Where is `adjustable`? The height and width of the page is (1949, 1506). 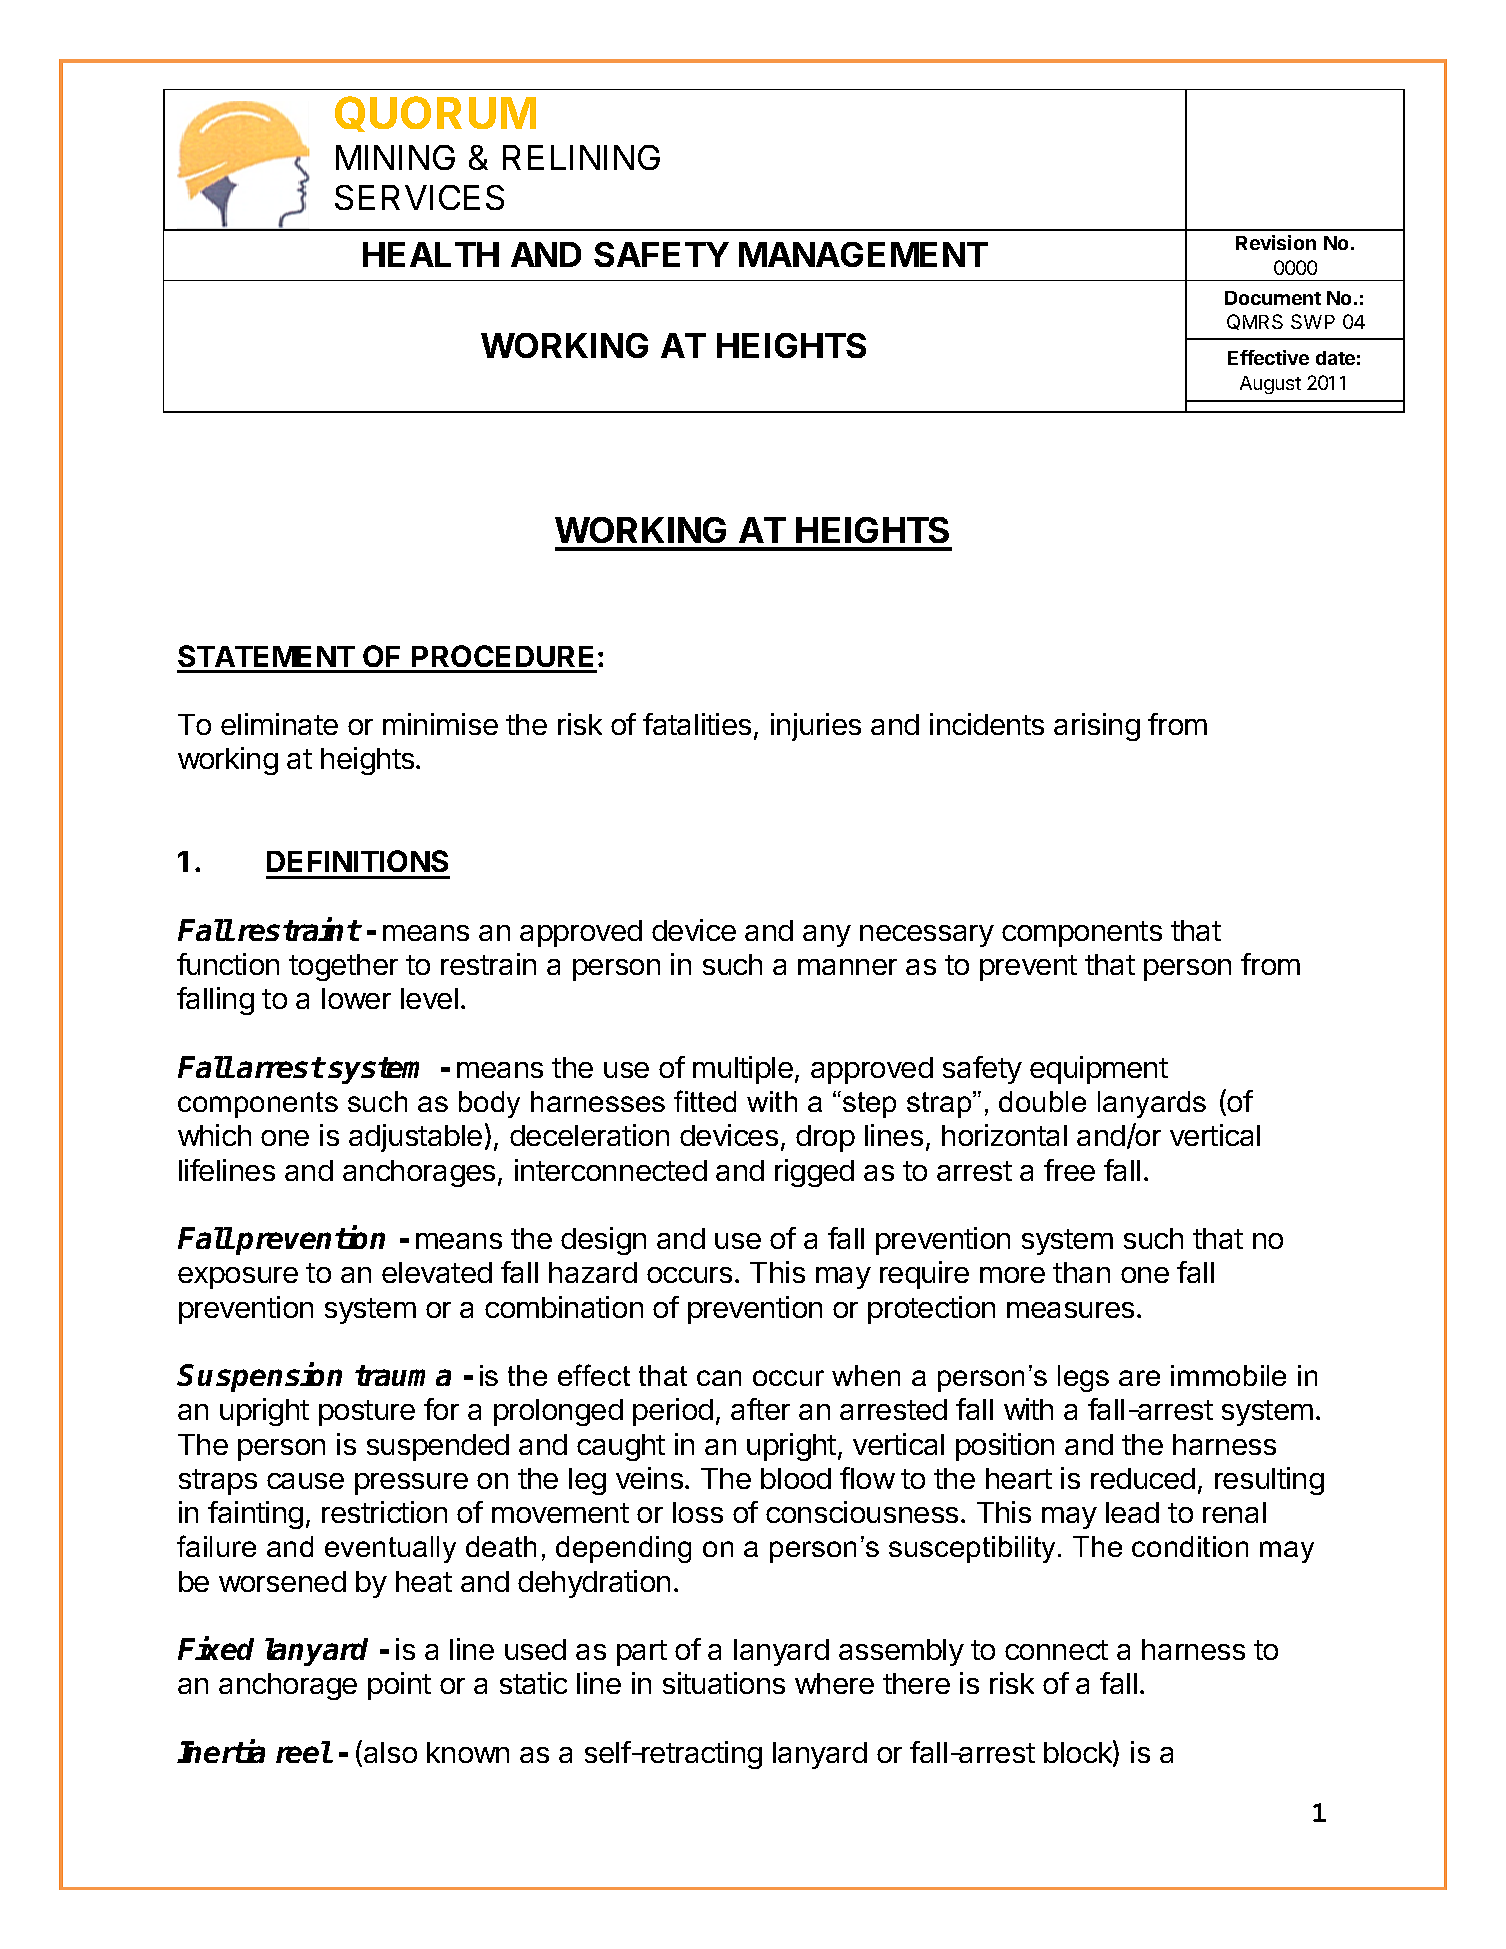 adjustable is located at coordinates (415, 1138).
